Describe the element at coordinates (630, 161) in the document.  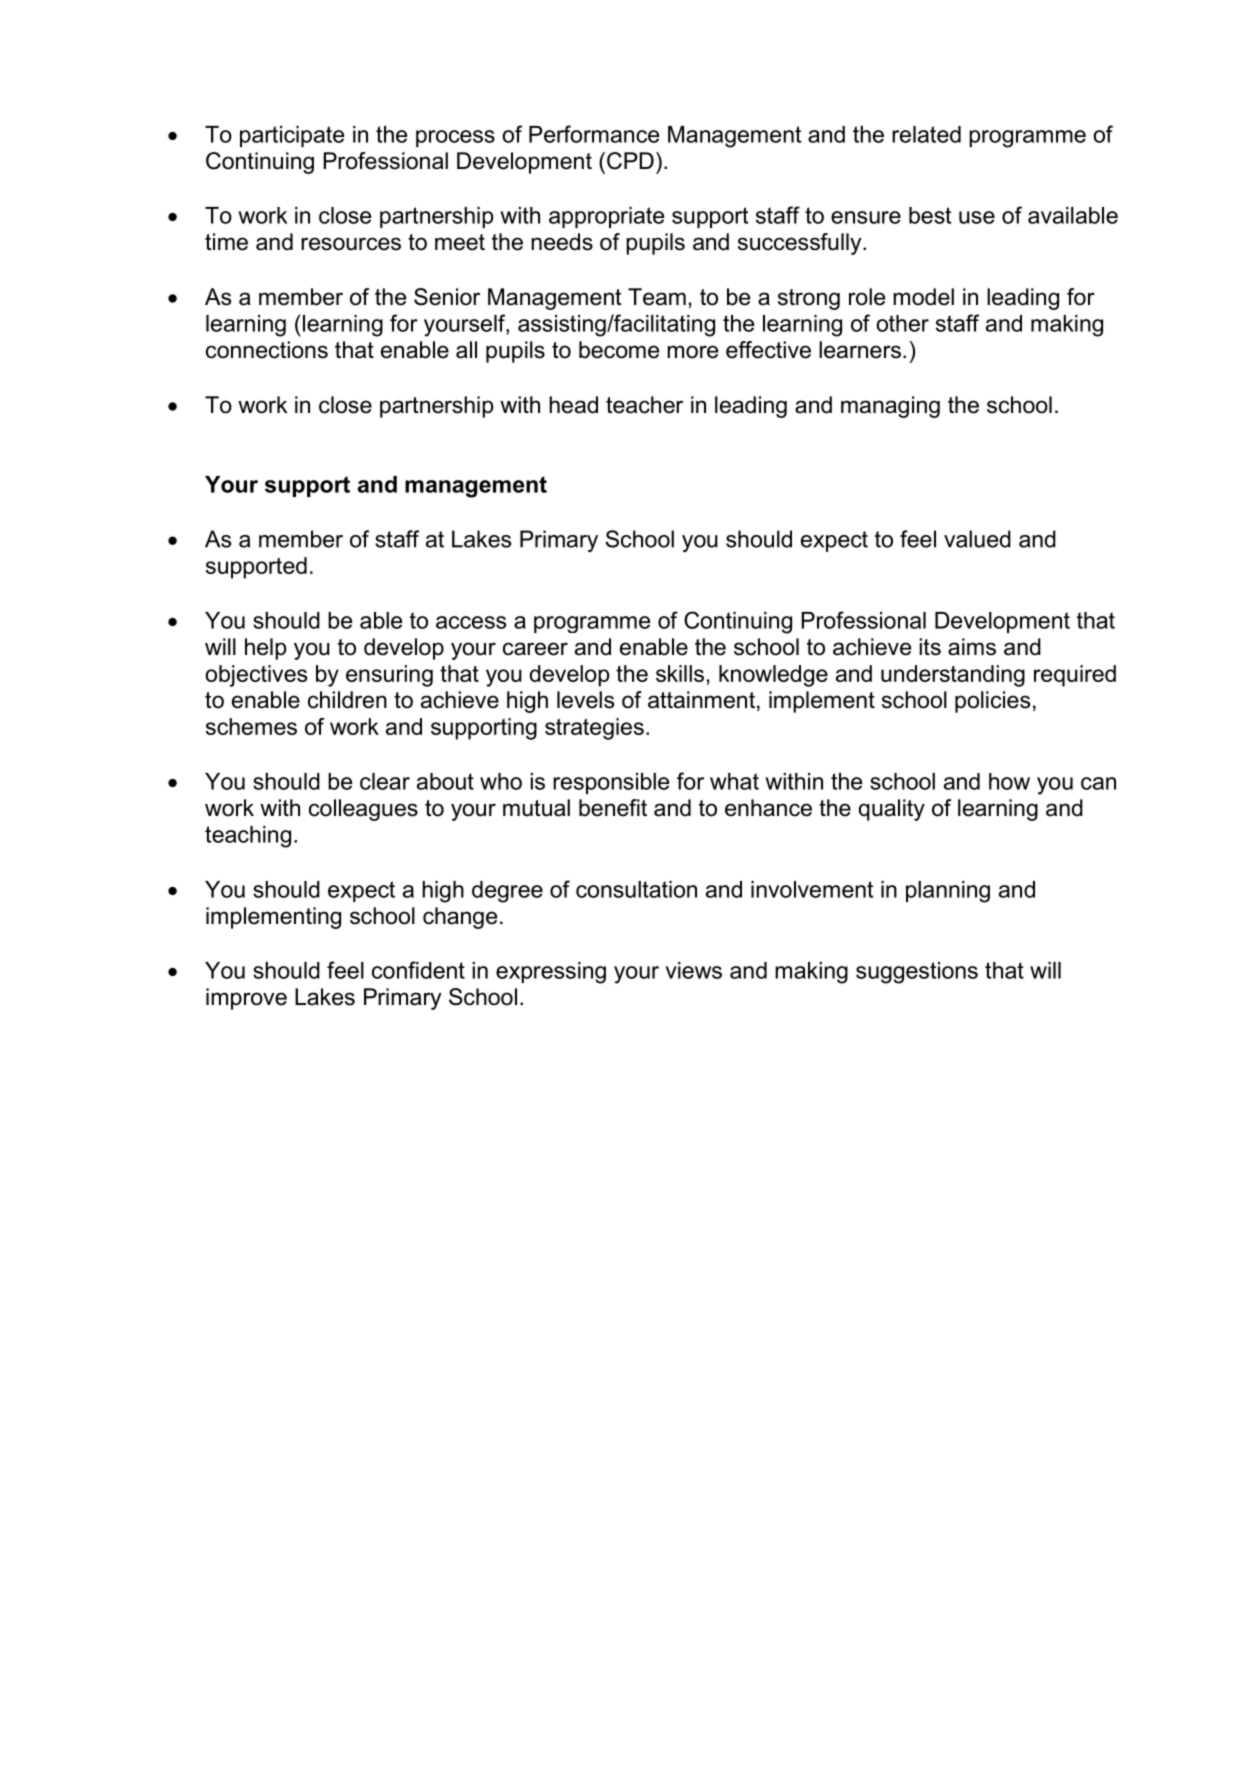
I see `CPD` at that location.
